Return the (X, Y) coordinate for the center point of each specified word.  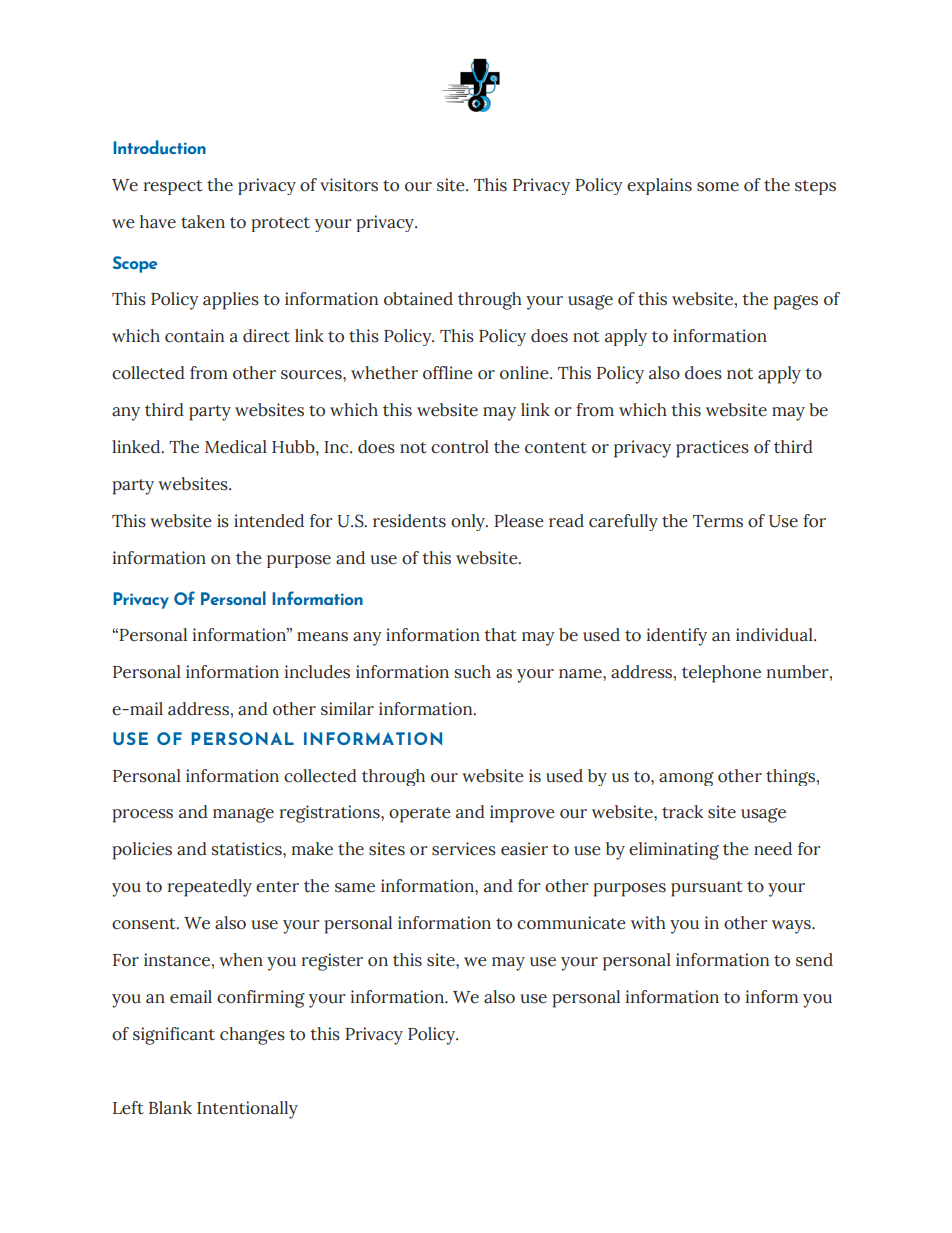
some (718, 187)
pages (796, 302)
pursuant (707, 889)
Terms (718, 521)
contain (194, 336)
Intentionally (247, 1110)
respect (173, 187)
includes (317, 672)
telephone (721, 674)
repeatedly (210, 888)
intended (269, 521)
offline (448, 373)
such (473, 672)
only (469, 522)
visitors (349, 185)
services (464, 849)
